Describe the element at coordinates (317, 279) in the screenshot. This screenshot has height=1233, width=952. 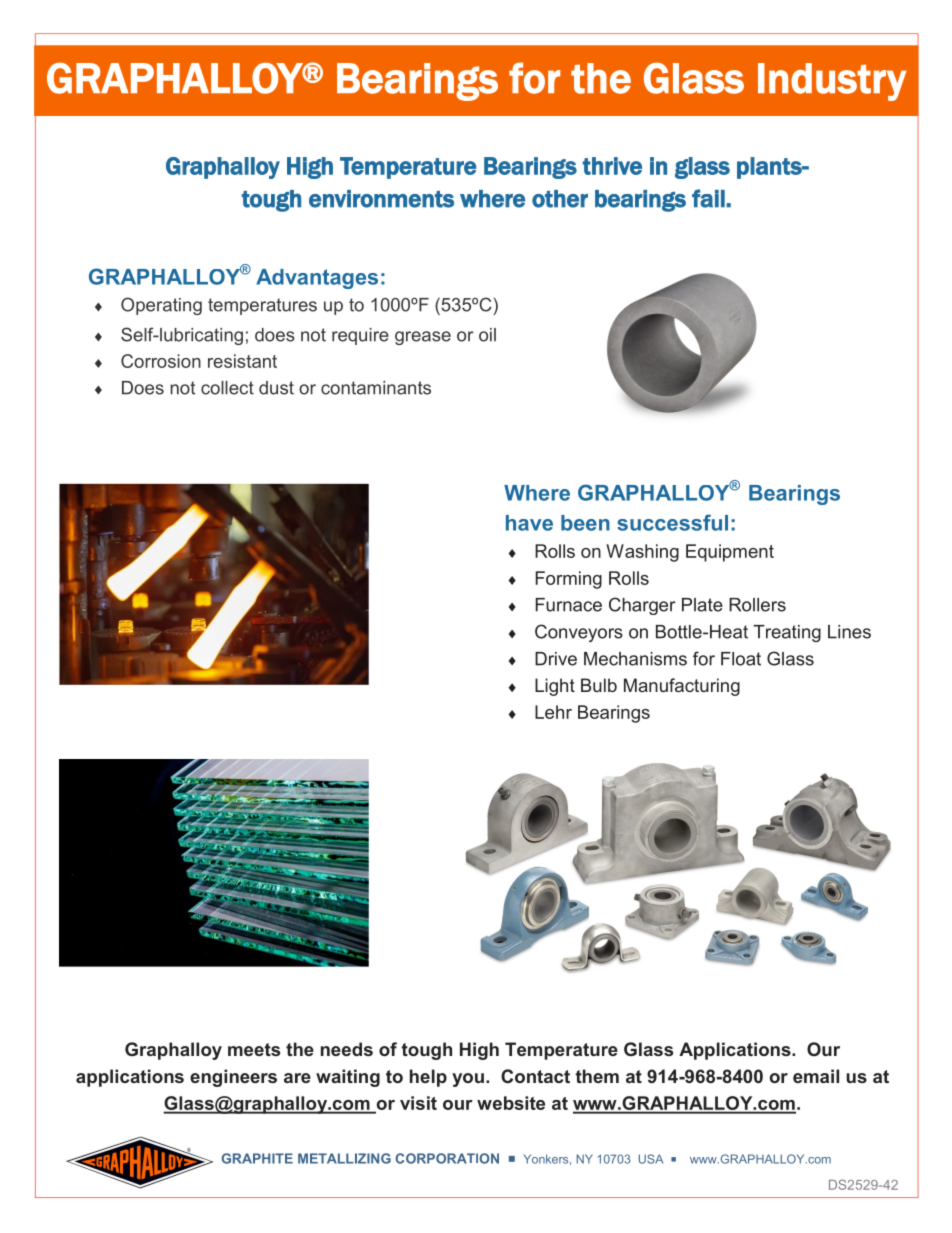
I see `Advantages` at that location.
